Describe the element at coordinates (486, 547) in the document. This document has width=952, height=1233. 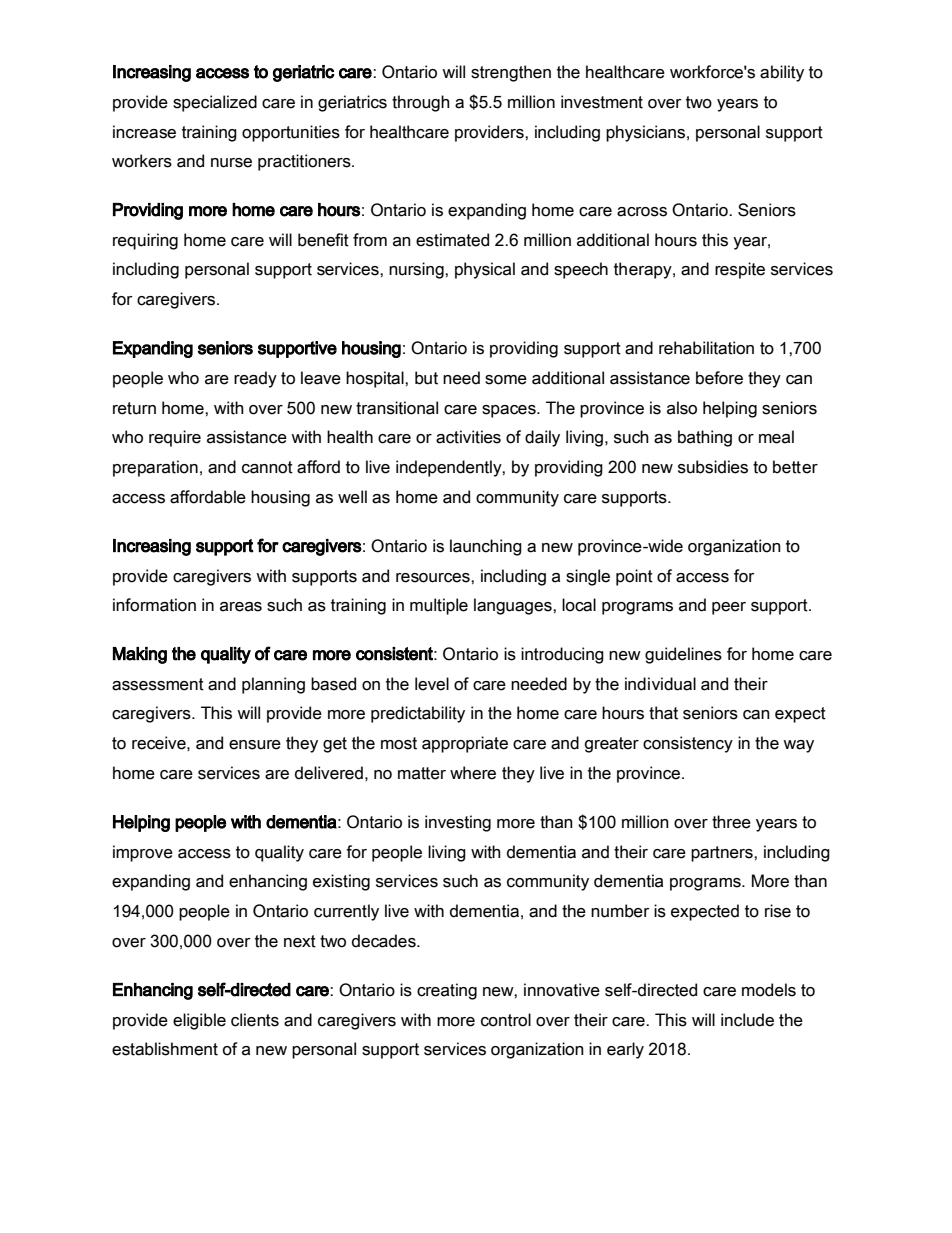
I see `launching` at that location.
